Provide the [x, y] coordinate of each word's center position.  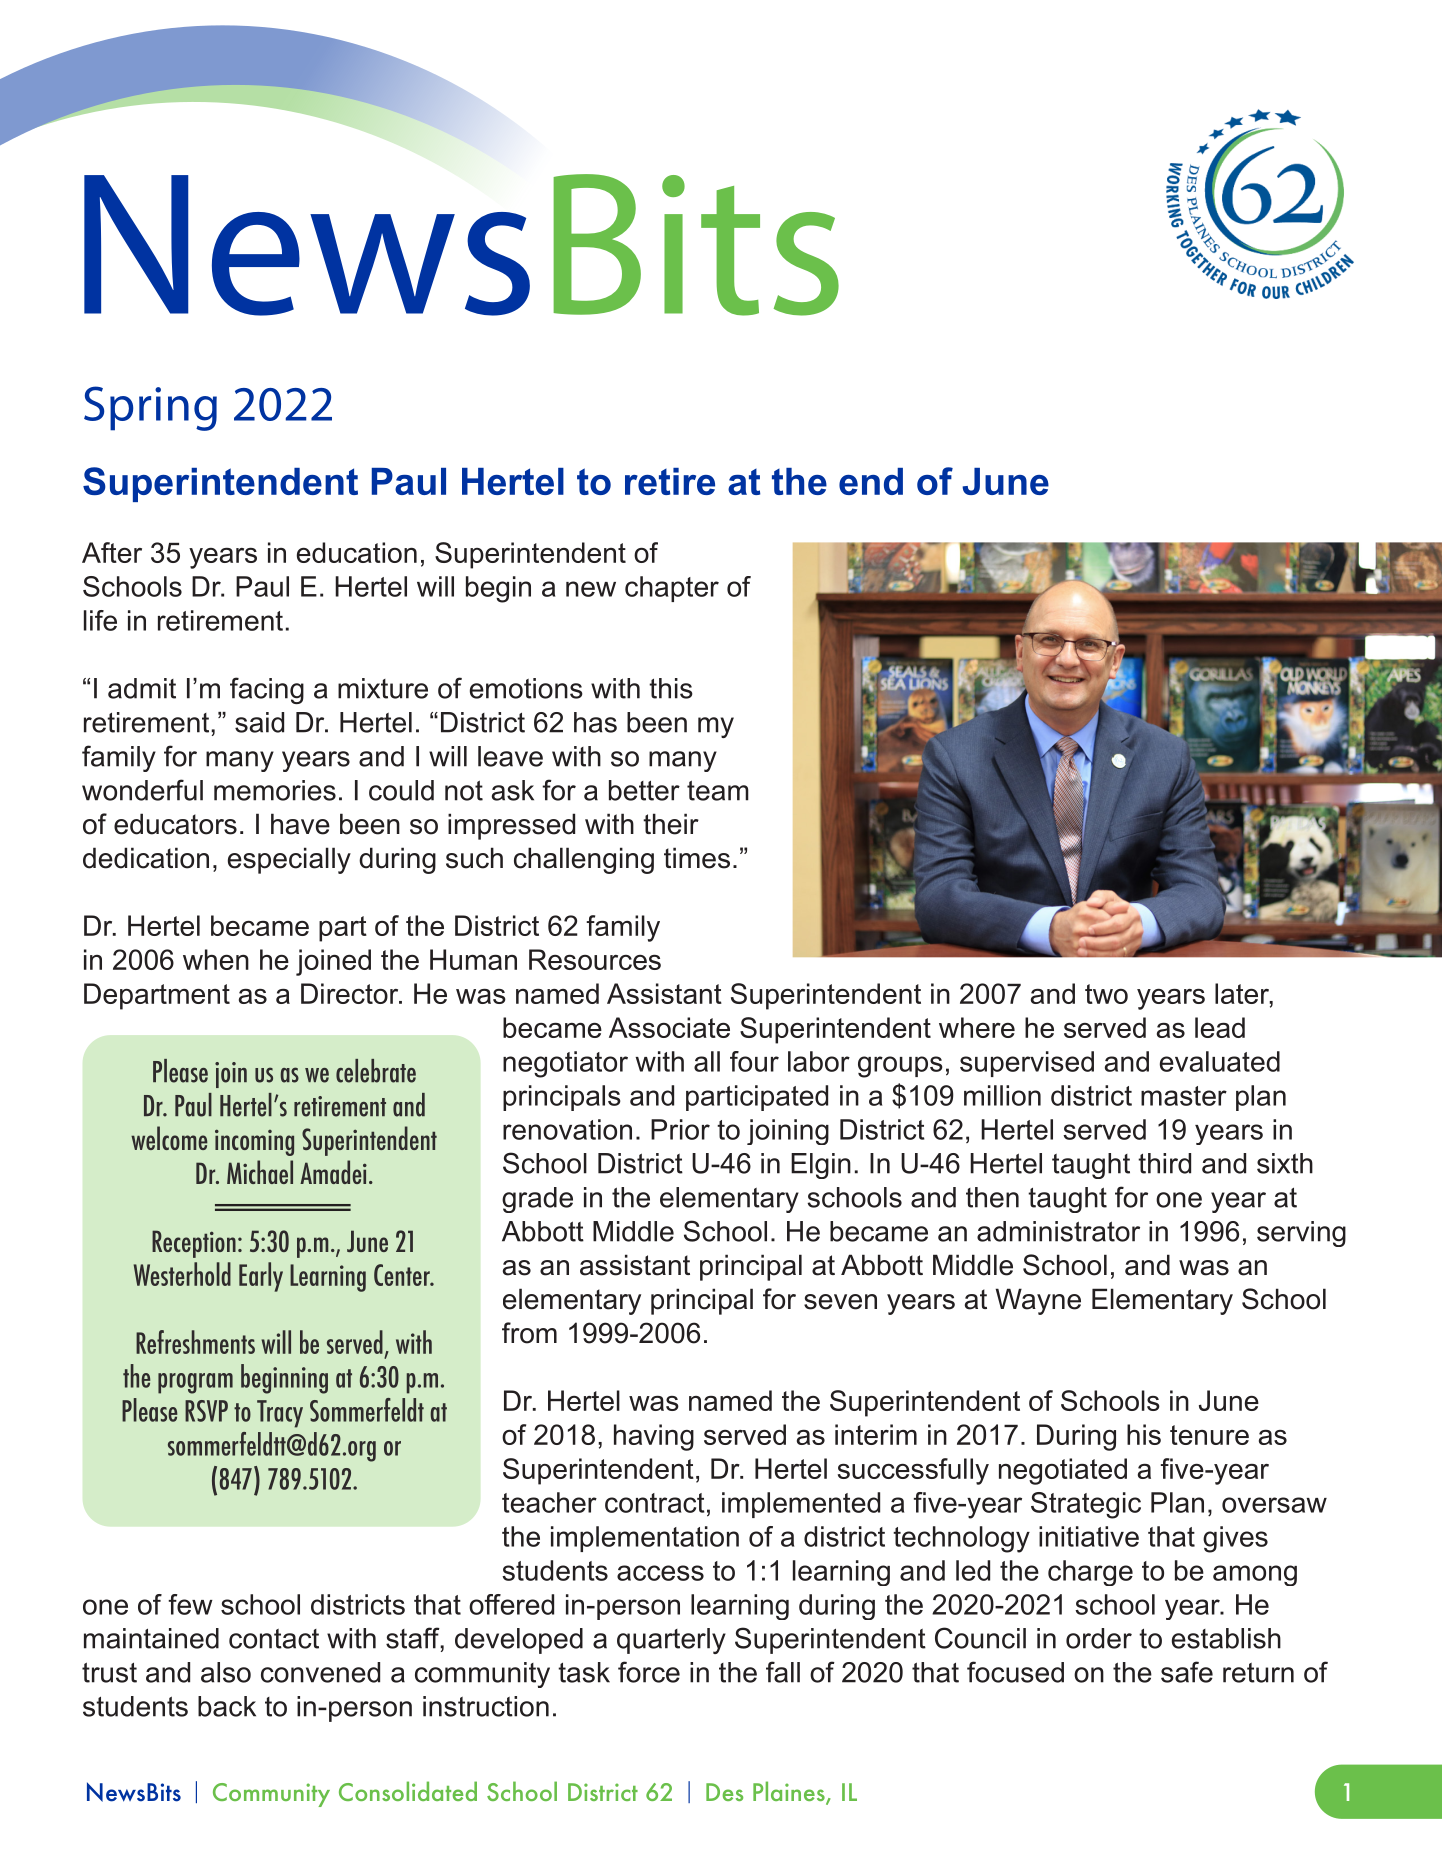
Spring [150, 408]
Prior [680, 1129]
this [671, 688]
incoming [254, 1142]
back [227, 1706]
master [1184, 1096]
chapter [672, 589]
